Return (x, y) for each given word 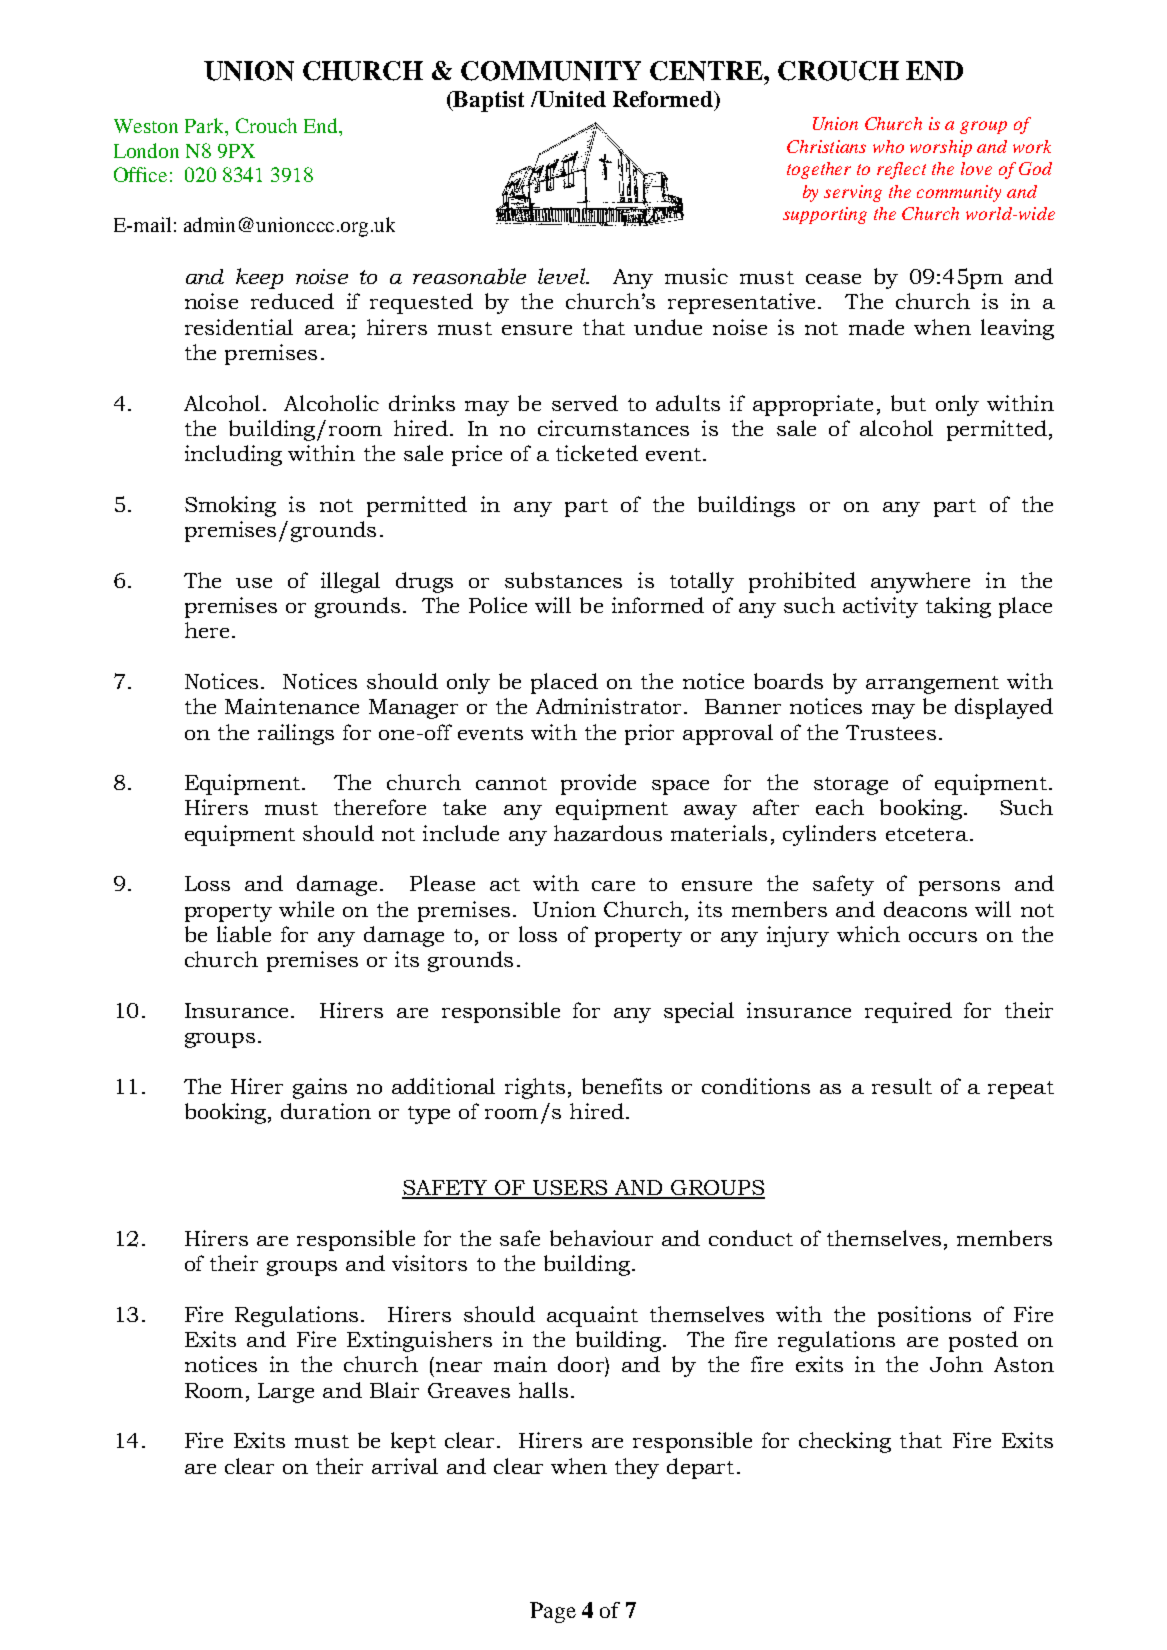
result (902, 1086)
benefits (622, 1086)
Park (205, 125)
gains (320, 1088)
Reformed (664, 99)
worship (941, 148)
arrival (405, 1466)
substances (563, 580)
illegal (350, 582)
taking (958, 607)
